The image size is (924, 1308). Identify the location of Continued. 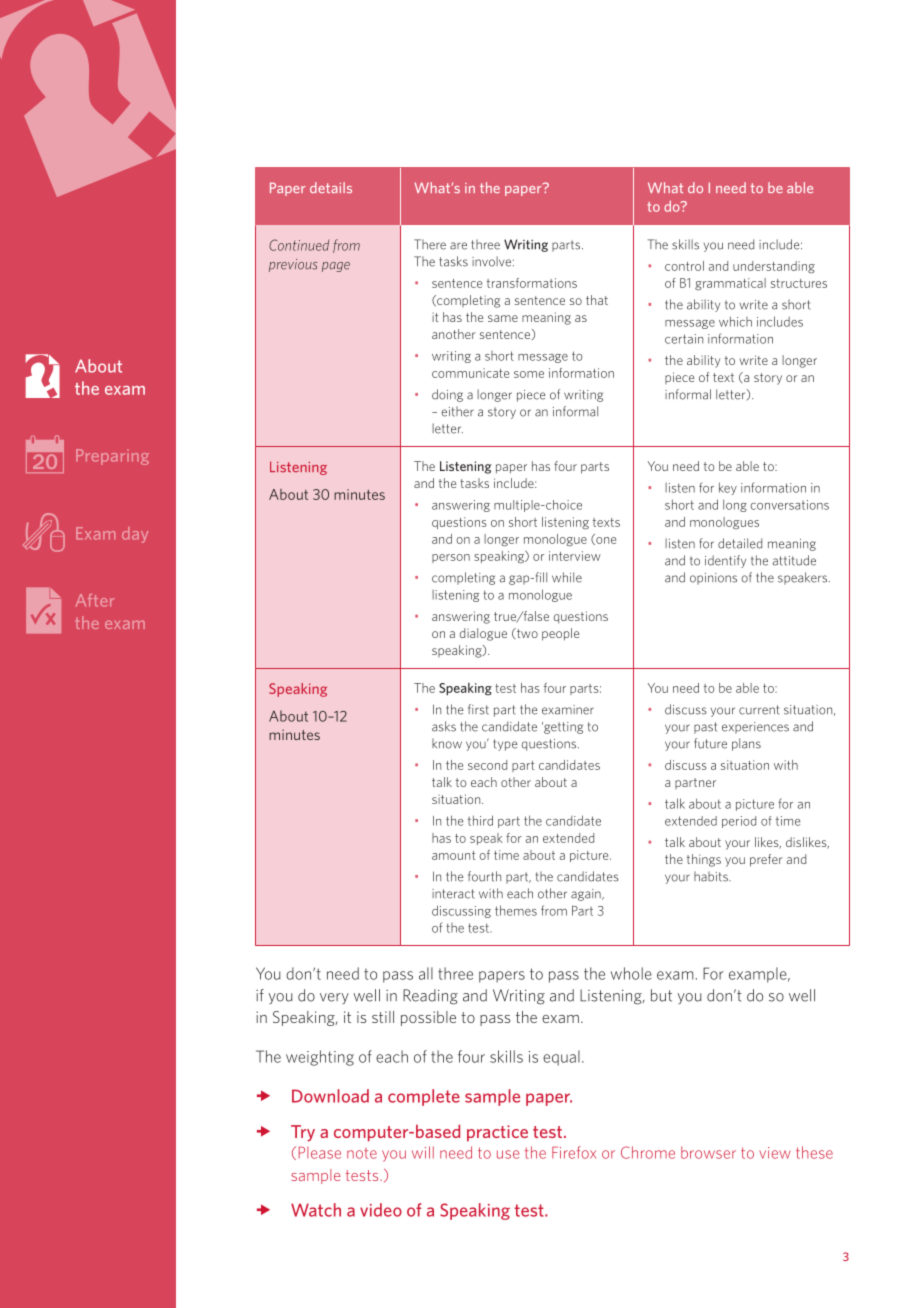
(299, 245).
